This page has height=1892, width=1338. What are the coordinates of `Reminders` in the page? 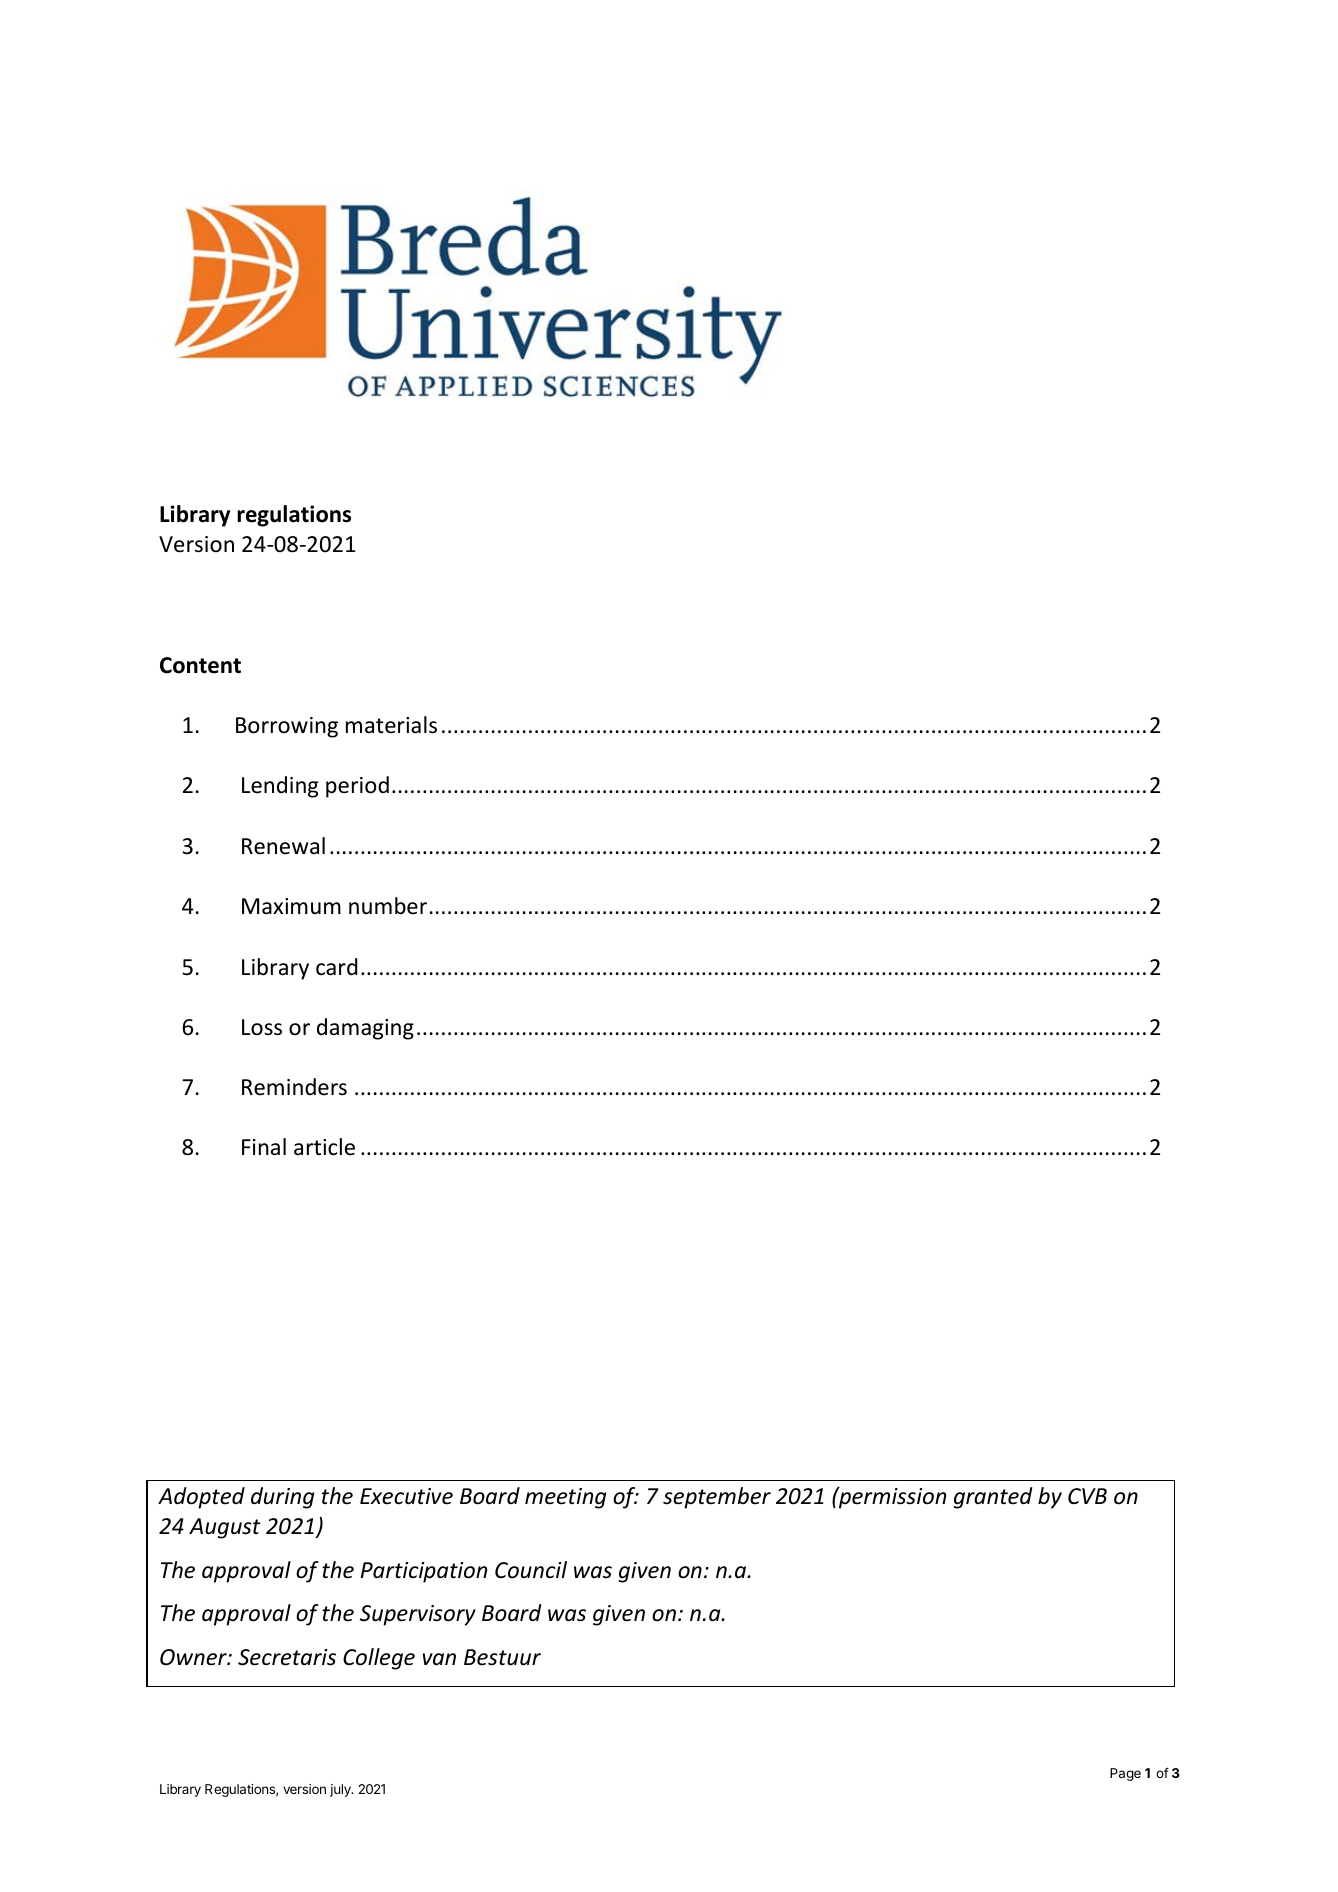 It's located at (294, 1087).
